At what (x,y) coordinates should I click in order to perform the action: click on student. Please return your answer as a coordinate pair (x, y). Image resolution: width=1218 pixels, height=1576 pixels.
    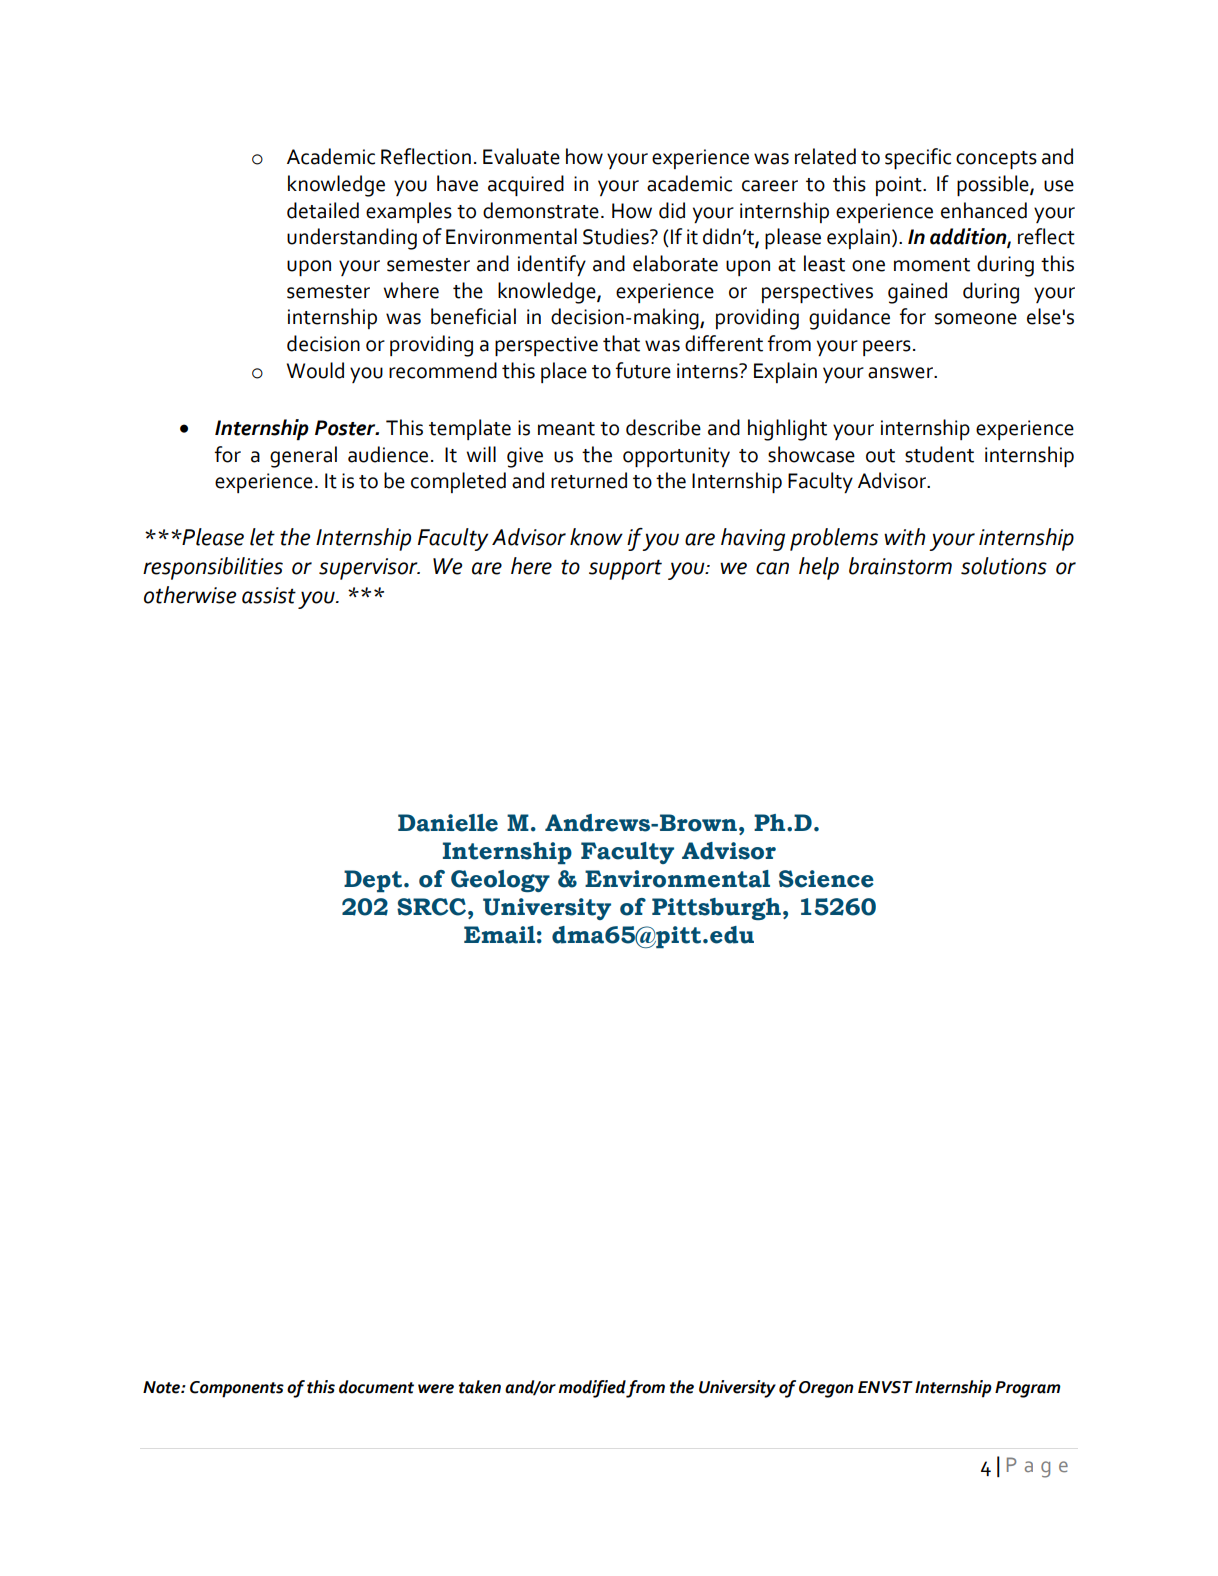
    Looking at the image, I should click on (939, 454).
